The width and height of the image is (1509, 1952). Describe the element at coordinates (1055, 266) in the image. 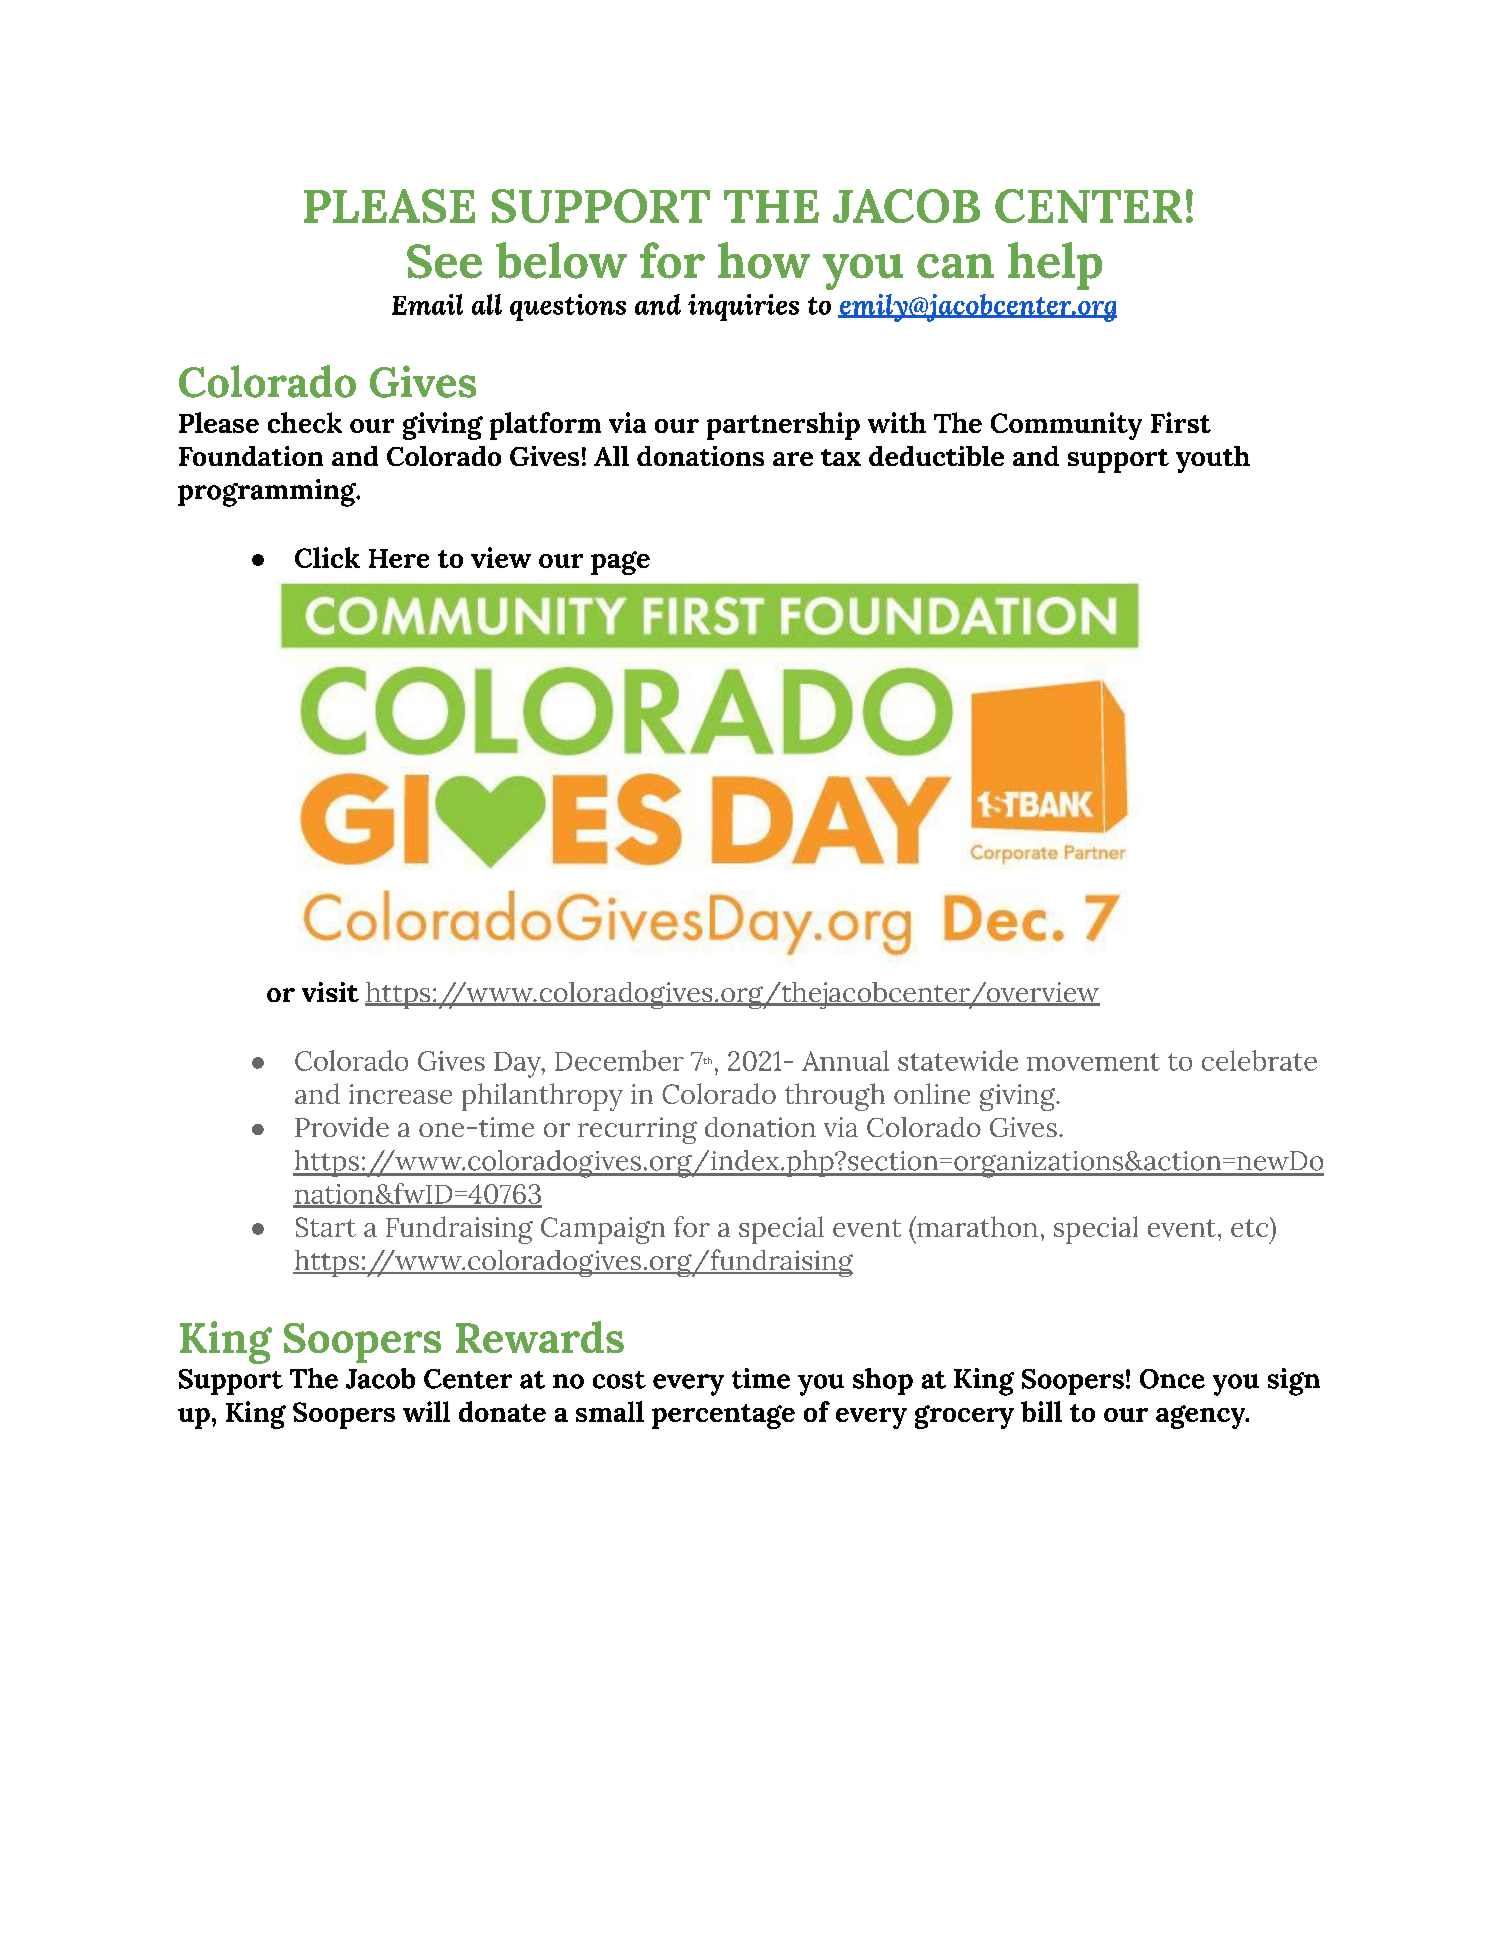

I see `help` at that location.
